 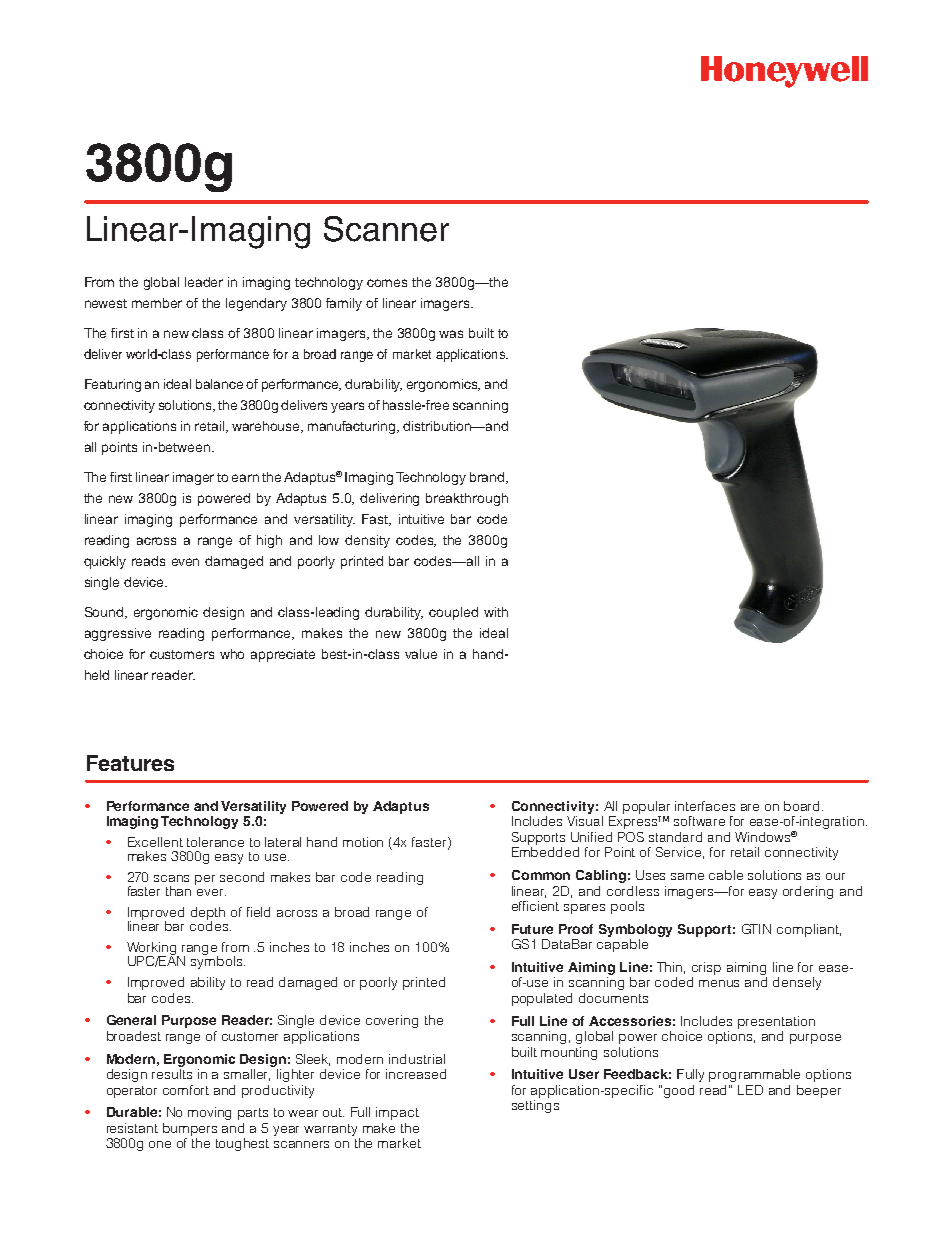 I want to click on value, so click(x=421, y=654).
